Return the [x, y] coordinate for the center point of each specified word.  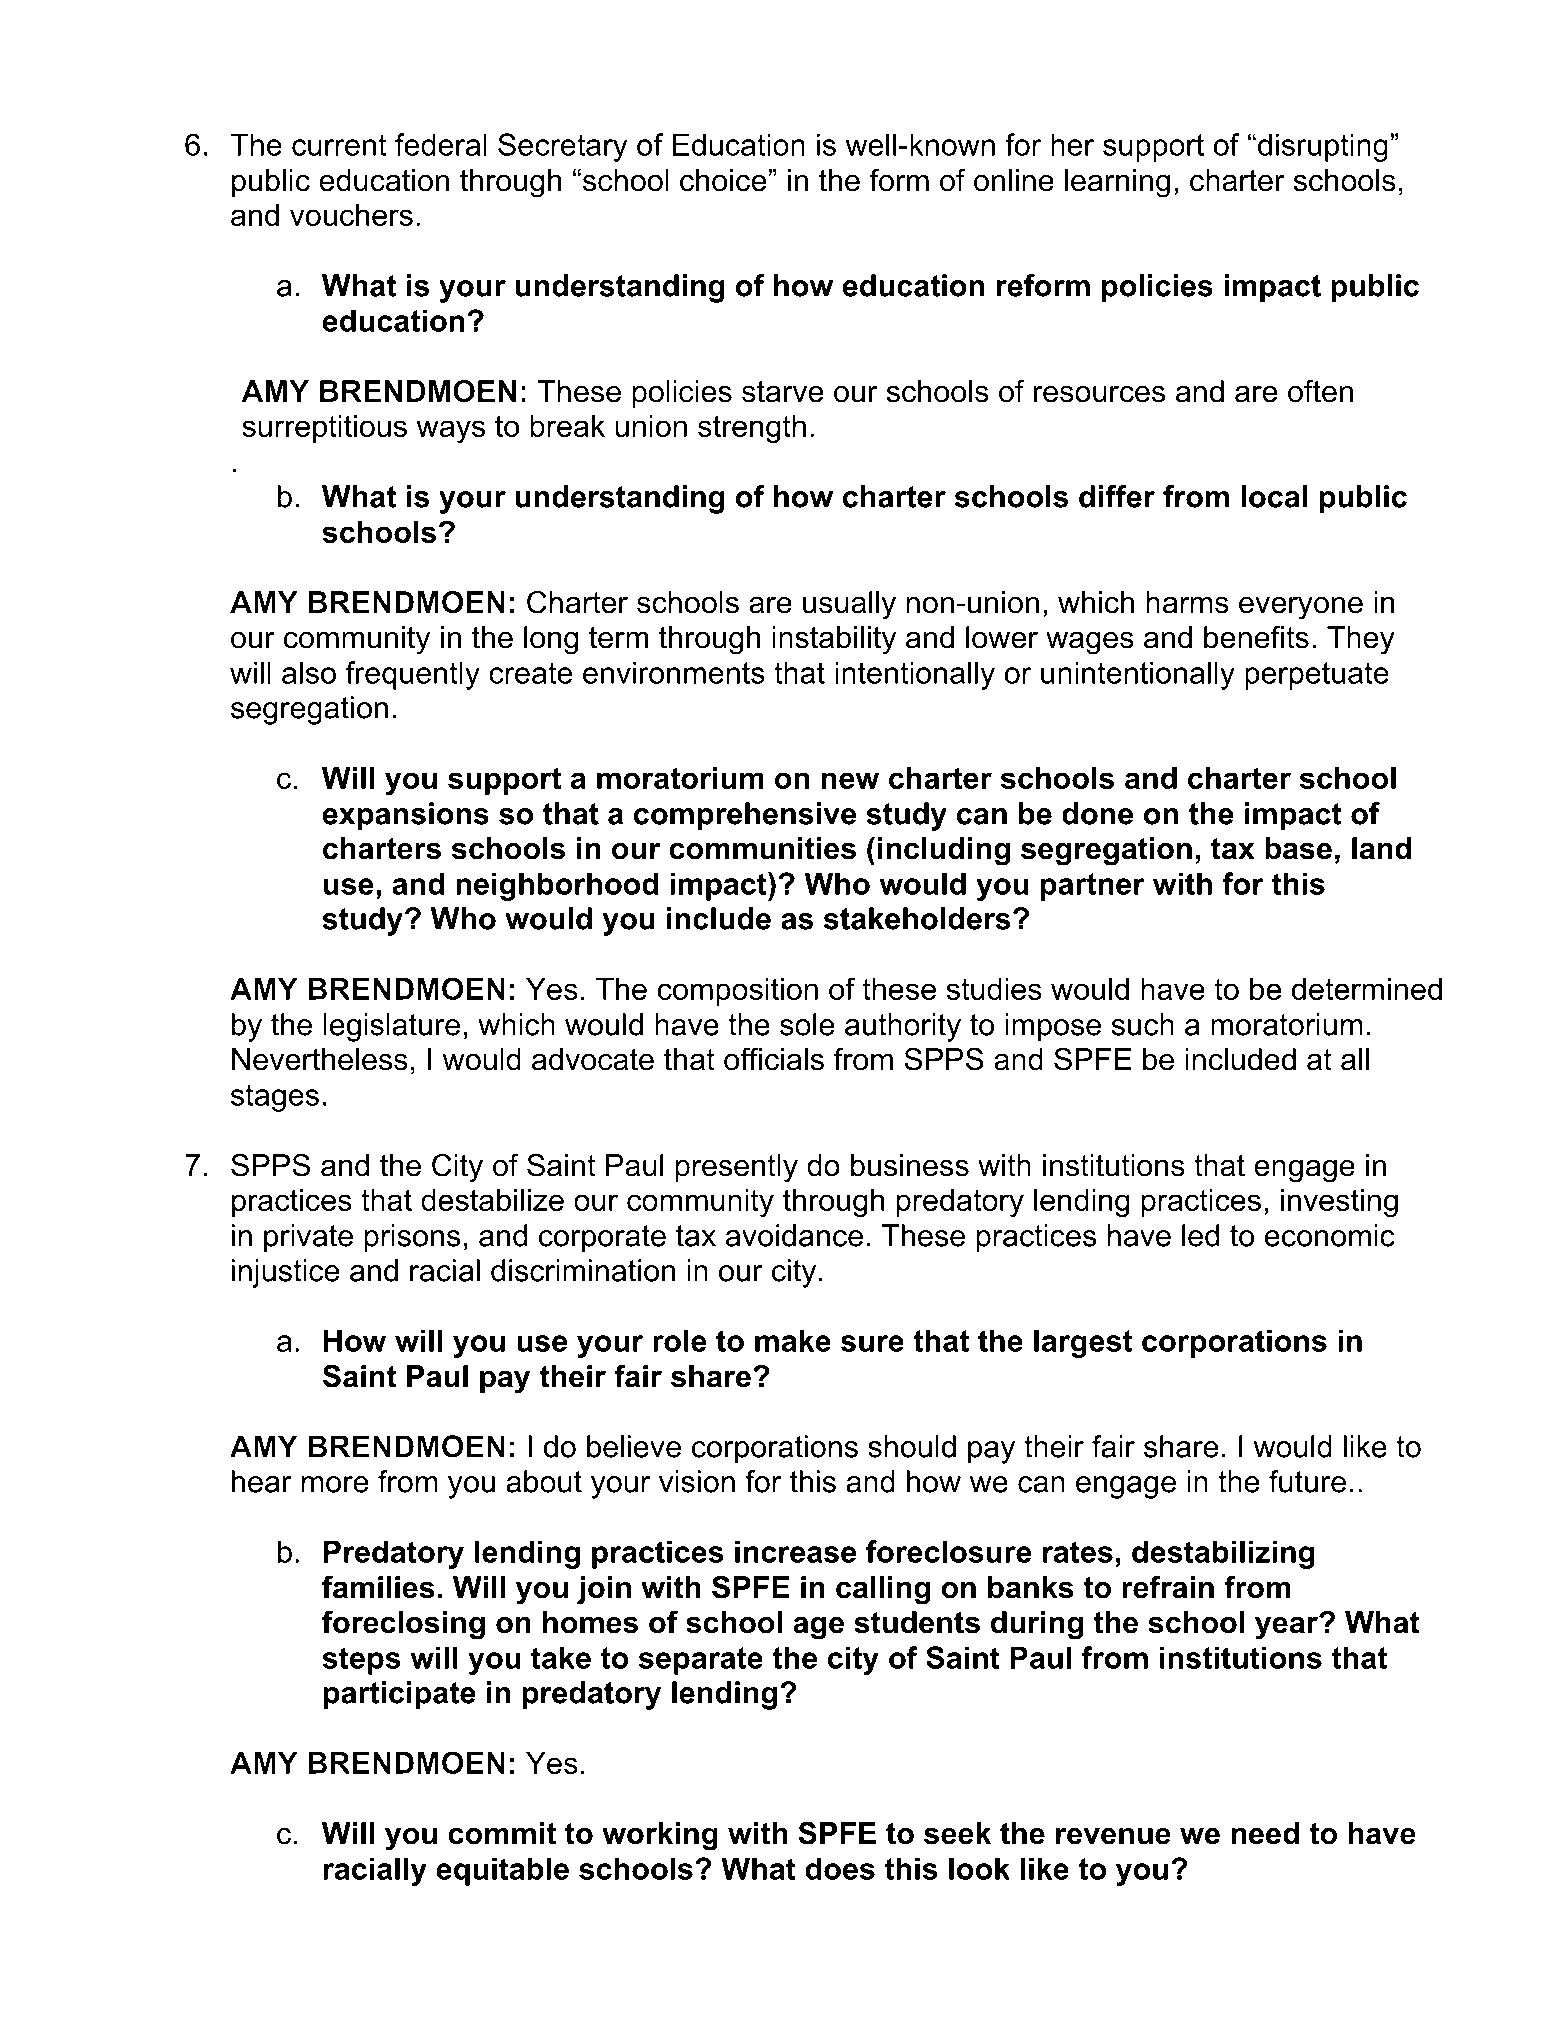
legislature [391, 1027]
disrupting [1323, 147]
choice [724, 180]
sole [807, 1024]
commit [502, 1833]
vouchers [351, 215]
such [1143, 1024]
